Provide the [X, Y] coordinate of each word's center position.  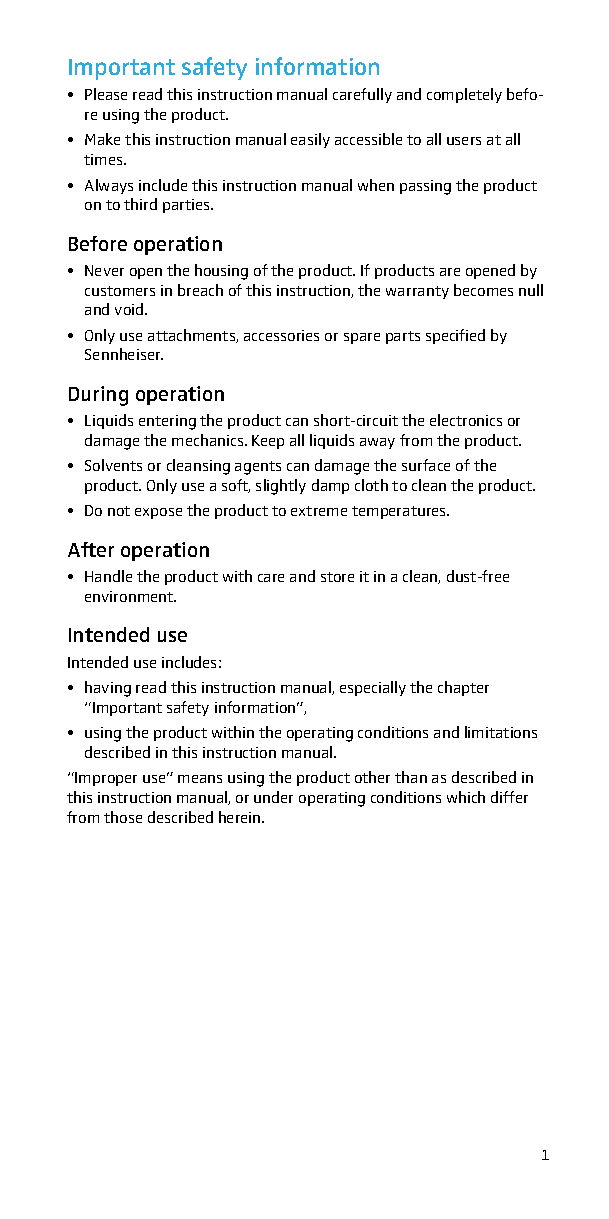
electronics [466, 420]
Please [106, 94]
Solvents [113, 465]
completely [464, 95]
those [123, 817]
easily [310, 140]
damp [330, 486]
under [273, 797]
